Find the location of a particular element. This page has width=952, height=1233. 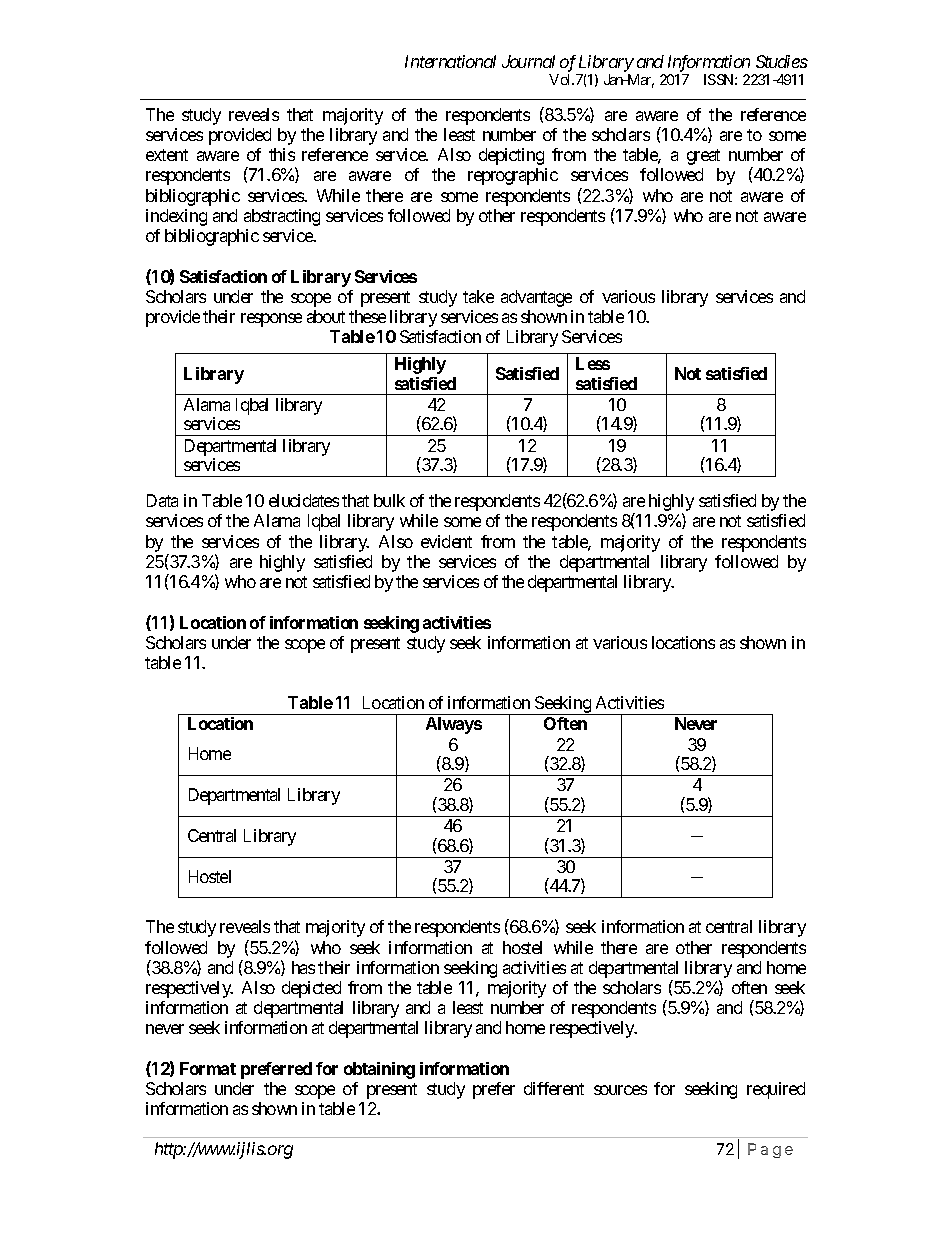

evident is located at coordinates (446, 541).
